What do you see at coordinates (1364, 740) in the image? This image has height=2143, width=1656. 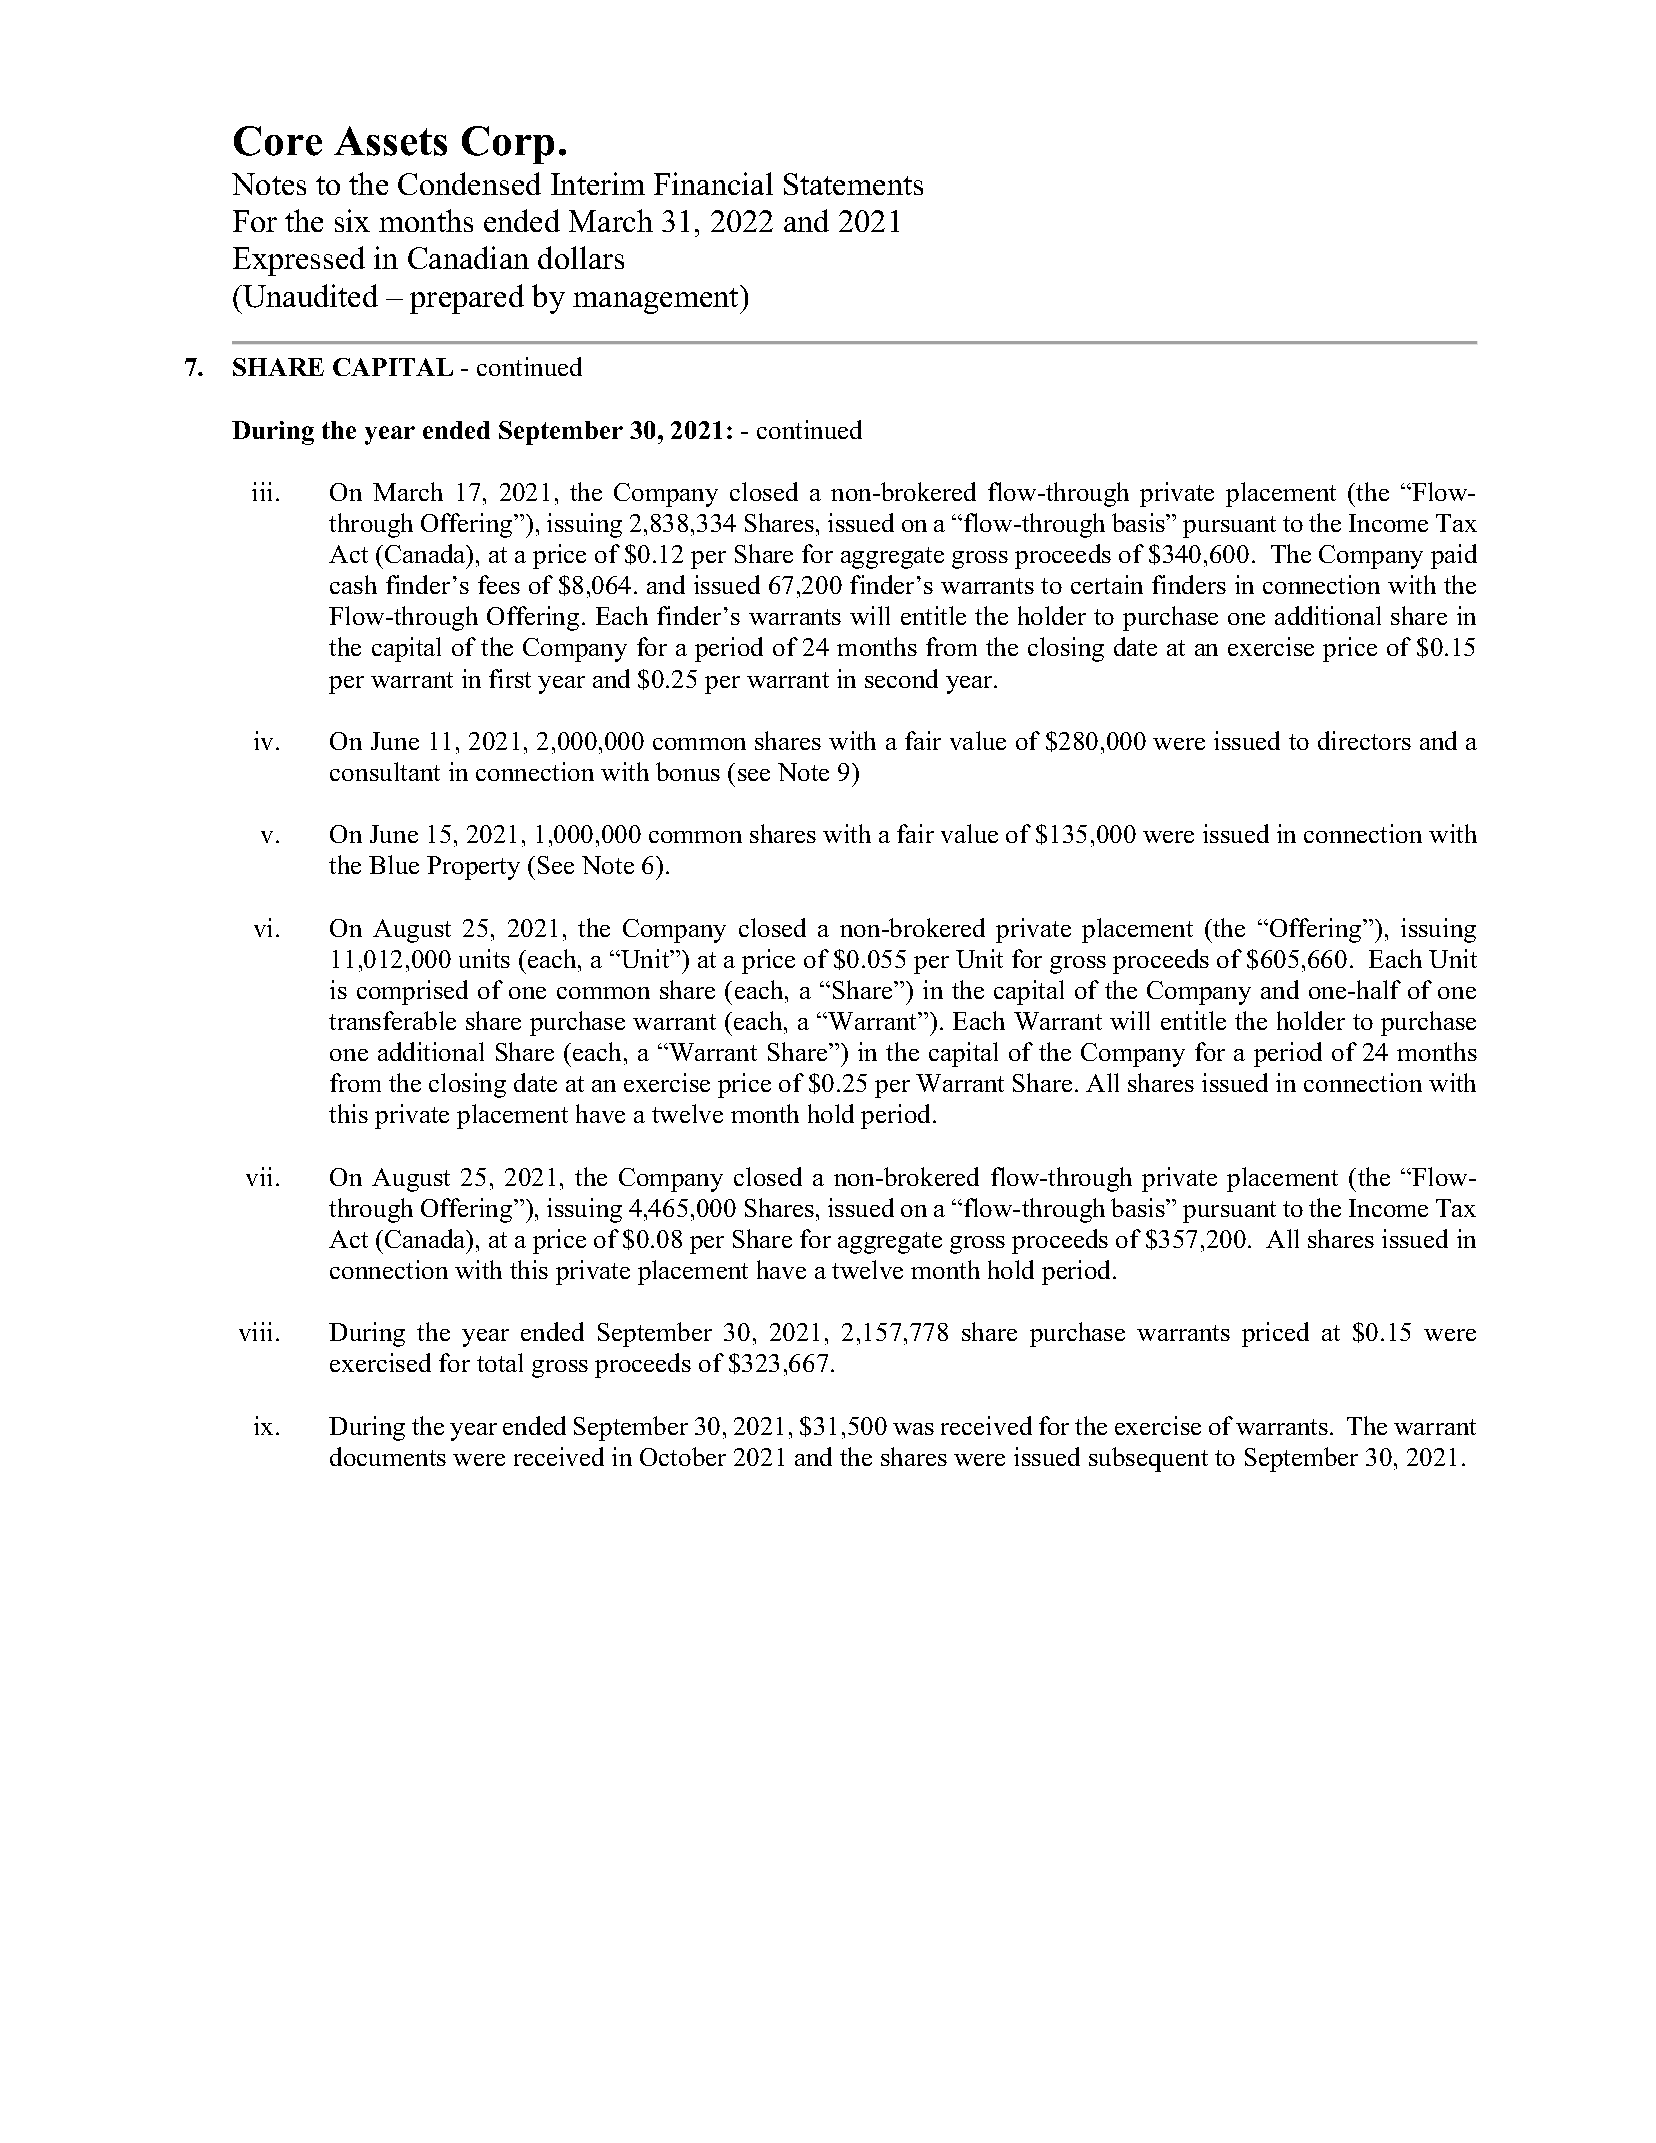 I see `directors` at bounding box center [1364, 740].
